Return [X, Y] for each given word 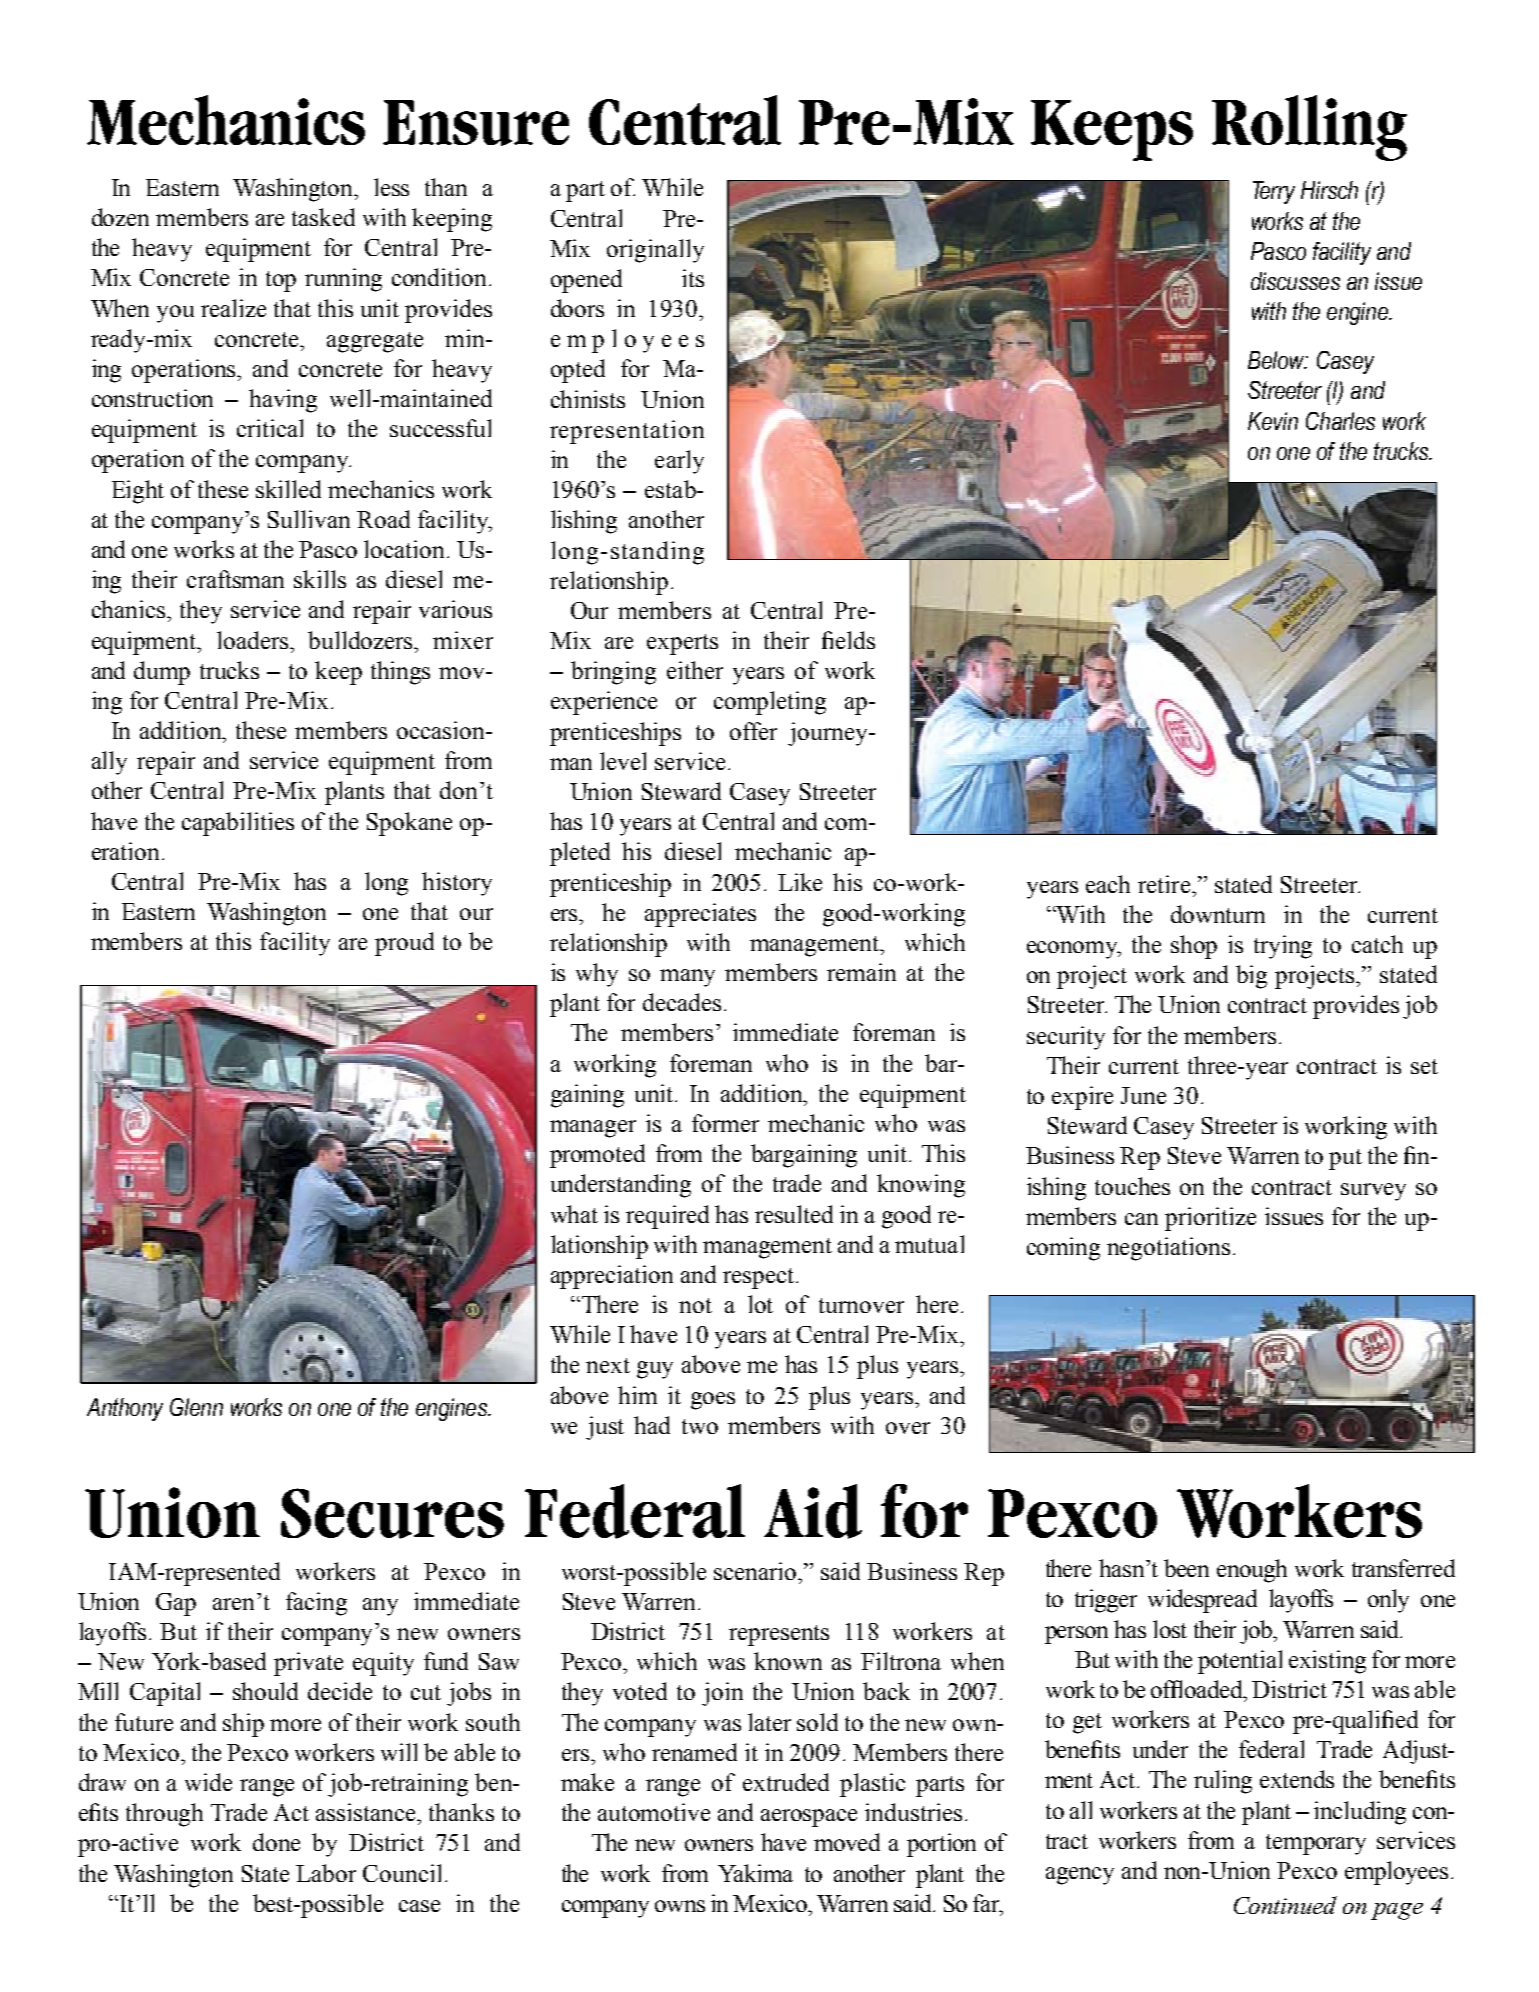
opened [586, 281]
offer [753, 731]
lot [760, 1304]
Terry [1274, 192]
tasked [323, 217]
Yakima [755, 1873]
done [276, 1842]
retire [1165, 884]
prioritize [1210, 1219]
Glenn [196, 1407]
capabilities [238, 824]
